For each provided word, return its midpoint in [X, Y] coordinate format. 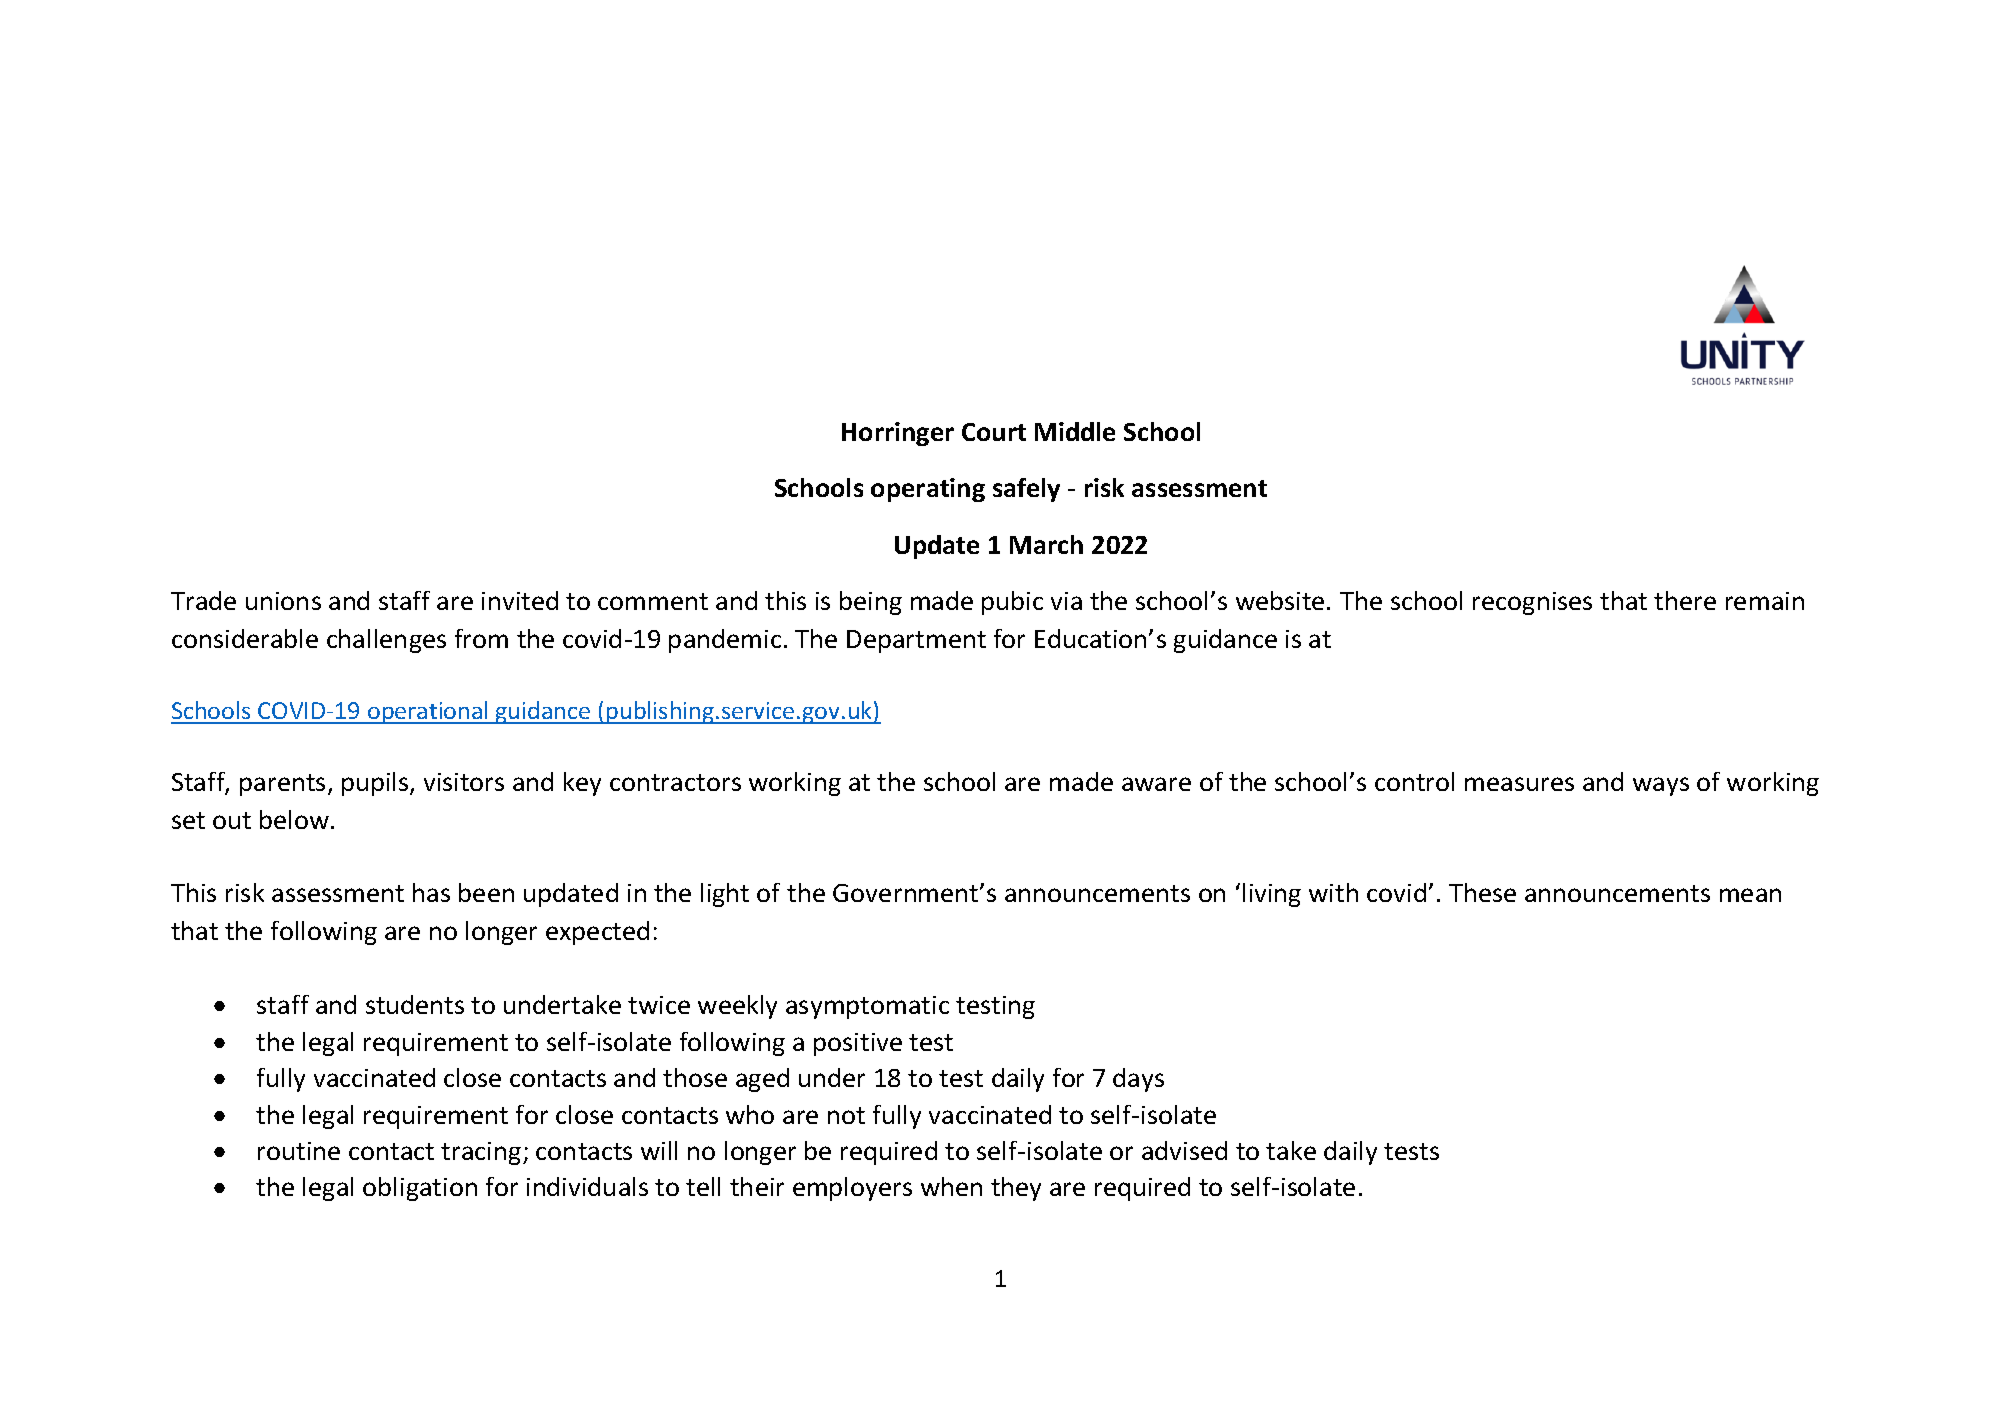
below [294, 819]
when [951, 1186]
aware [1156, 784]
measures [1519, 784]
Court [994, 432]
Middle [1075, 431]
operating [928, 490]
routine [299, 1151]
